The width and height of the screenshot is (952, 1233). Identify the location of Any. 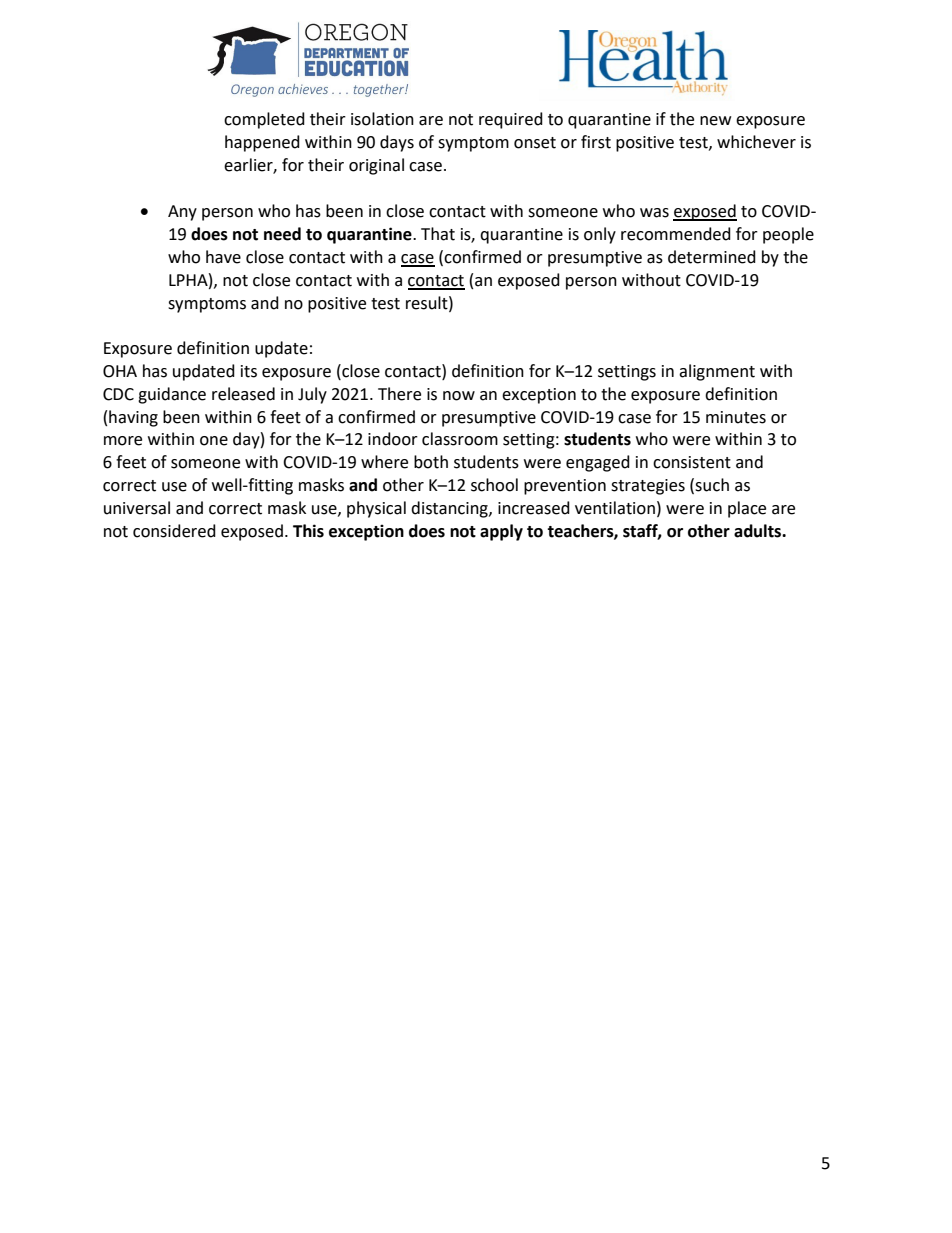
(182, 213).
